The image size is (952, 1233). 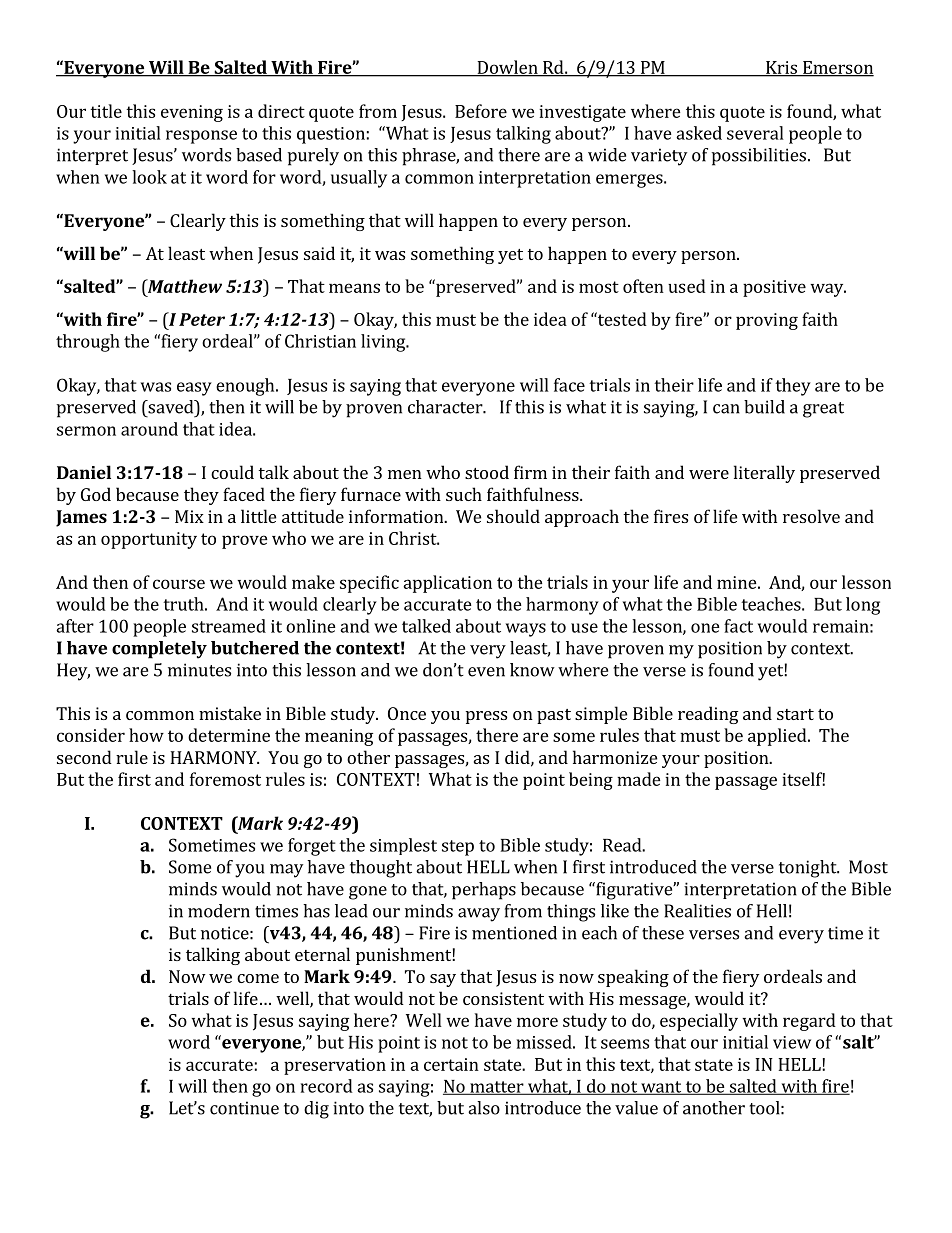 What do you see at coordinates (451, 1064) in the image?
I see `certain` at bounding box center [451, 1064].
